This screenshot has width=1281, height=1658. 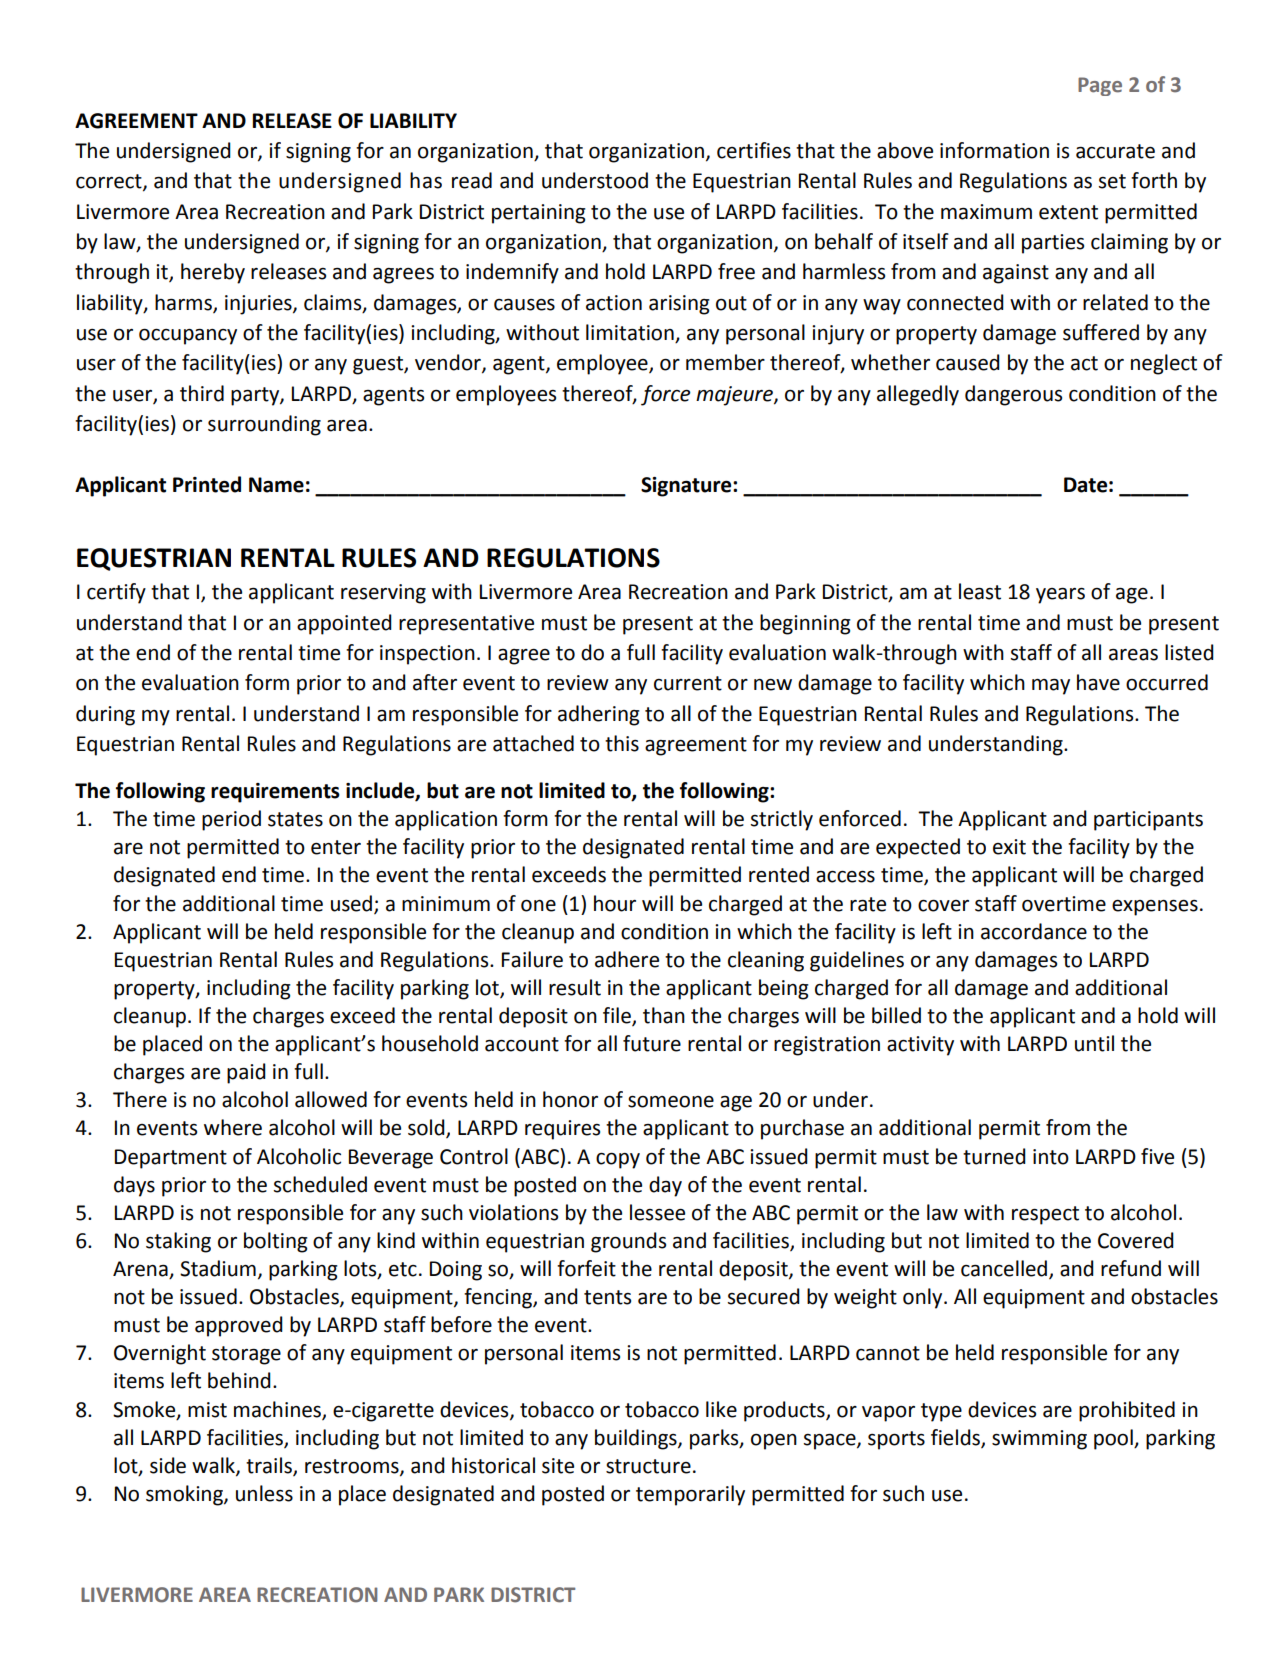 What do you see at coordinates (1068, 212) in the screenshot?
I see `extent` at bounding box center [1068, 212].
